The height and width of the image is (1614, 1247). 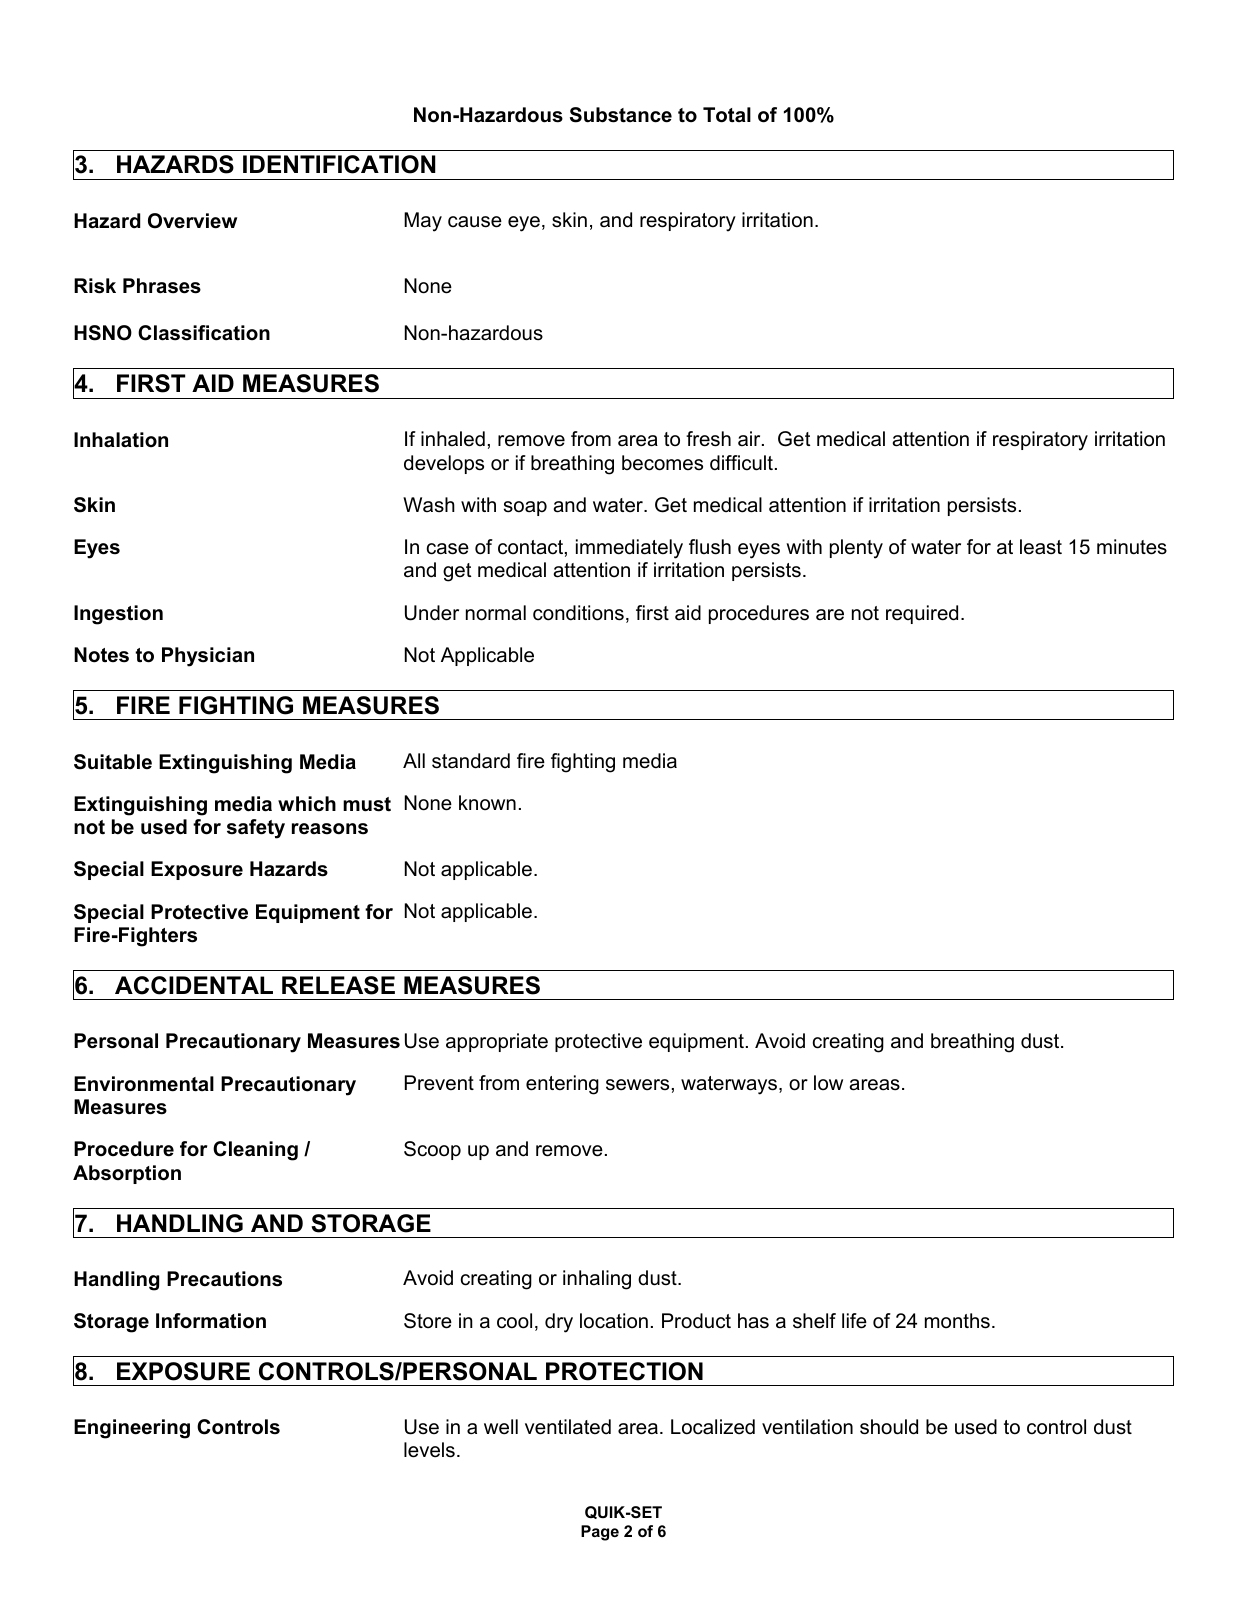 What do you see at coordinates (194, 985) in the image?
I see `ACCIDENTAL` at bounding box center [194, 985].
